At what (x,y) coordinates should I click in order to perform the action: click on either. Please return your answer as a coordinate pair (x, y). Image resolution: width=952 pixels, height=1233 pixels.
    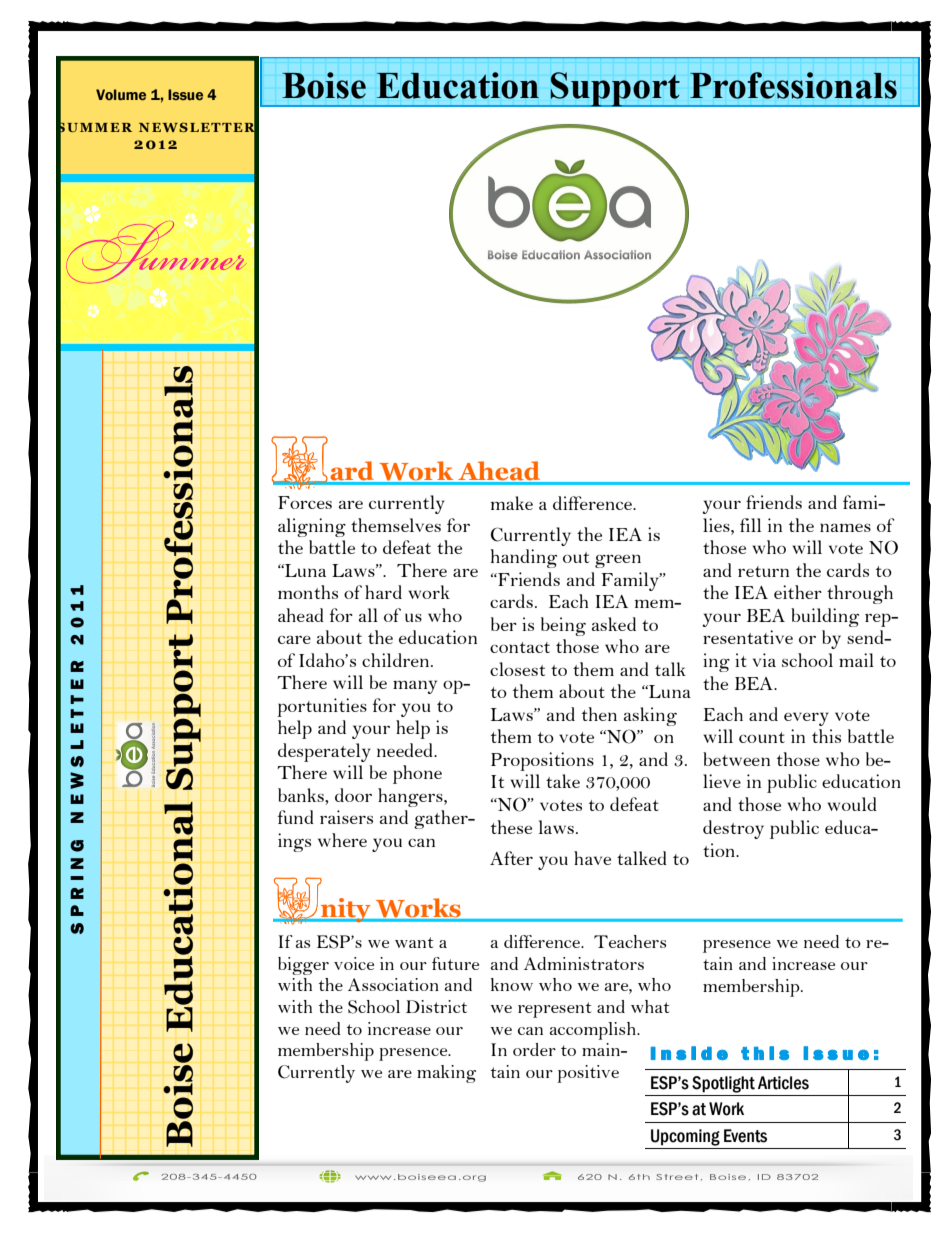
    Looking at the image, I should click on (798, 592).
